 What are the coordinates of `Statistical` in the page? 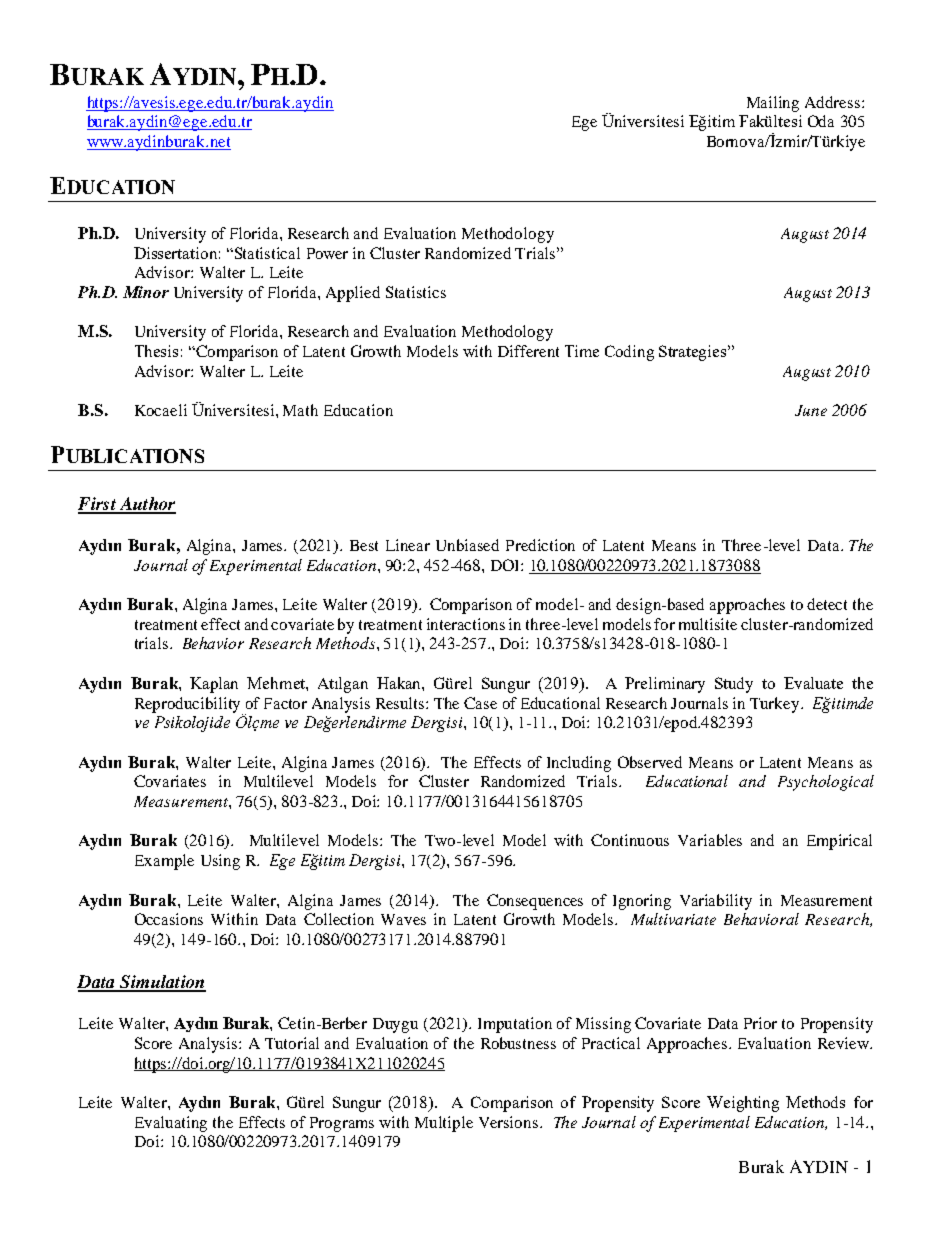 It's located at (266, 253).
